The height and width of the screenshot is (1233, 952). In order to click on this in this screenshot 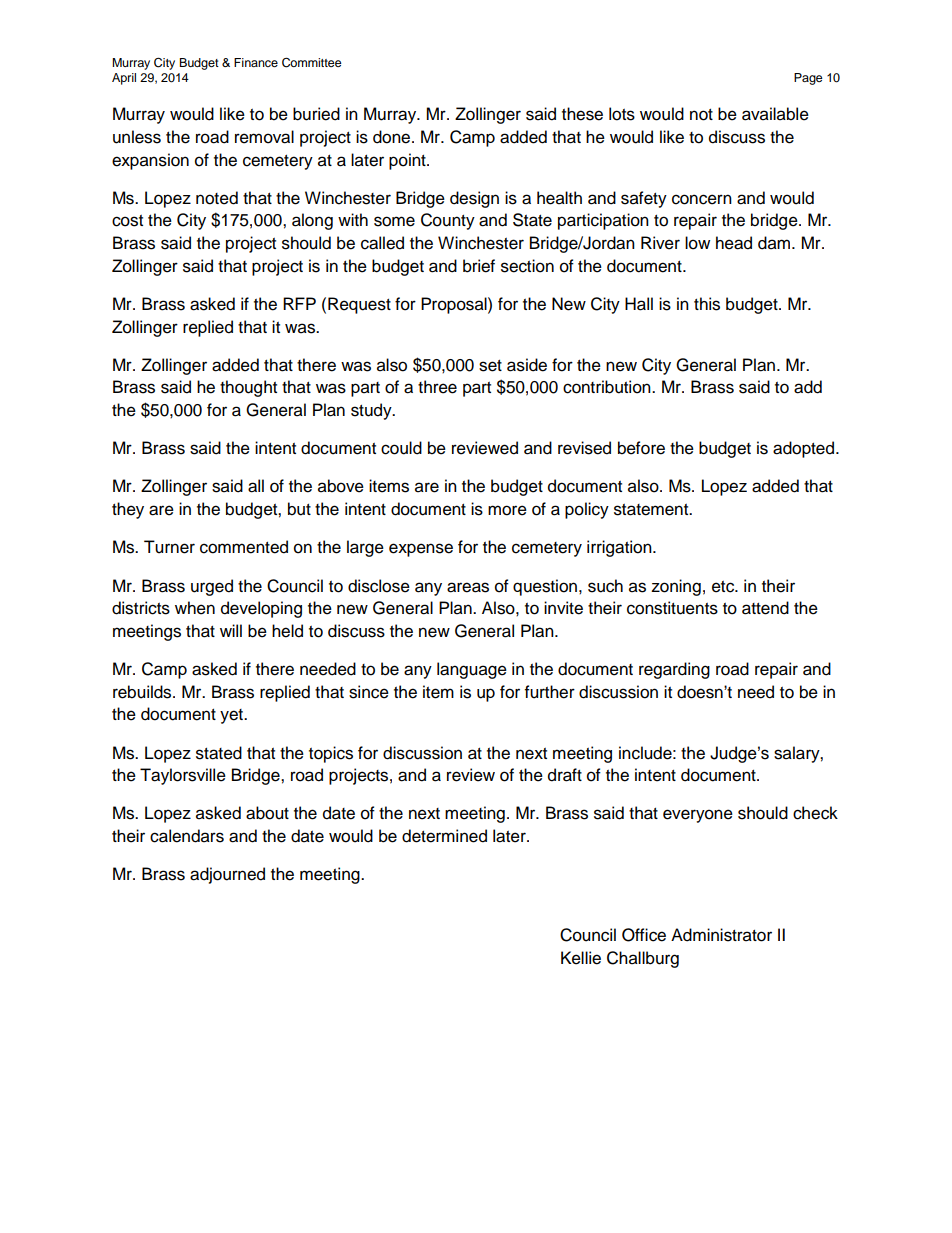, I will do `click(707, 304)`.
